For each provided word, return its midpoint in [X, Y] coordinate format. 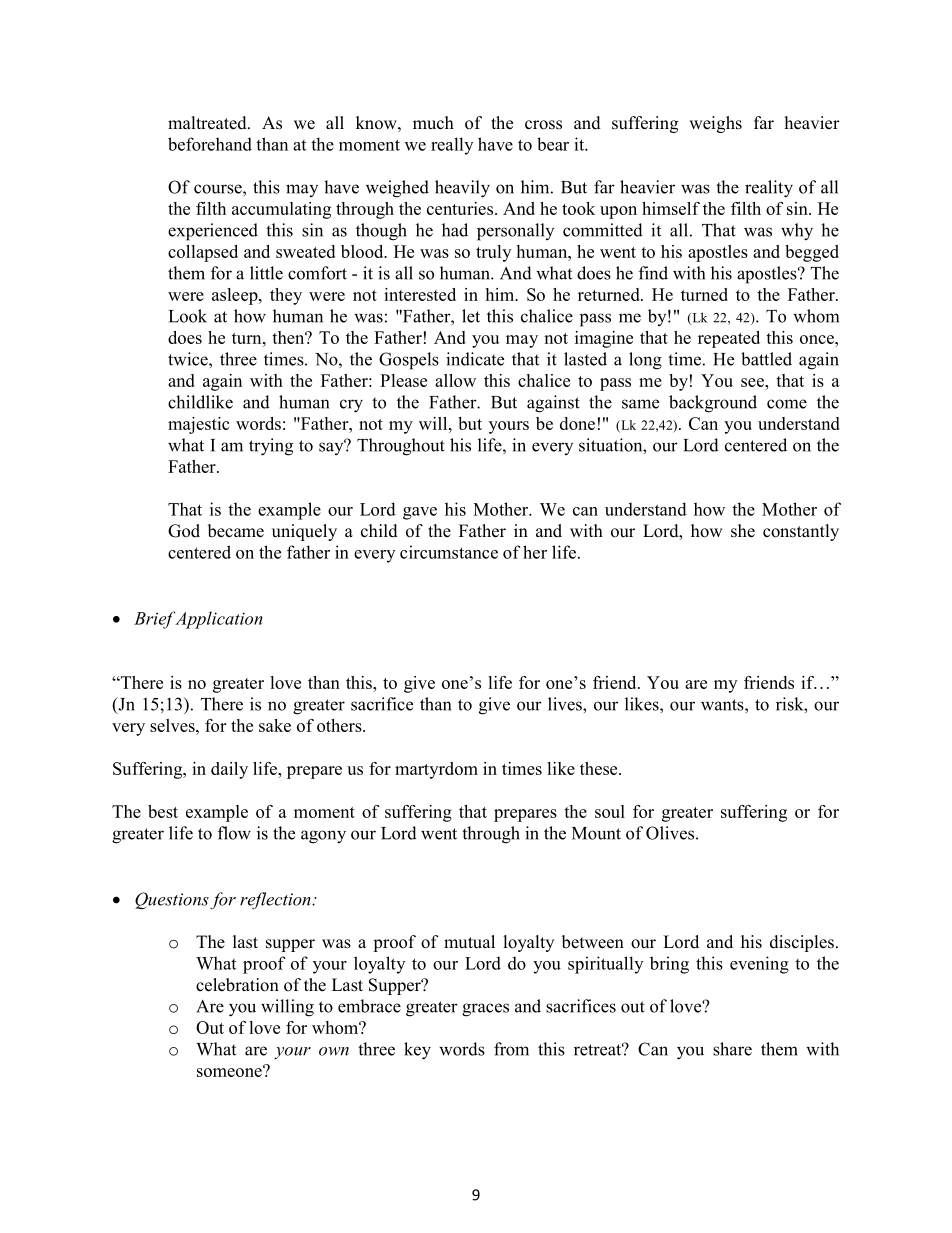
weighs [715, 124]
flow [234, 833]
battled [766, 359]
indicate [475, 359]
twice [189, 359]
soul [610, 811]
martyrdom [436, 770]
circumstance [449, 552]
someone [230, 1071]
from [511, 1049]
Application [219, 620]
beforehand [210, 144]
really [452, 146]
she [743, 531]
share [732, 1049]
